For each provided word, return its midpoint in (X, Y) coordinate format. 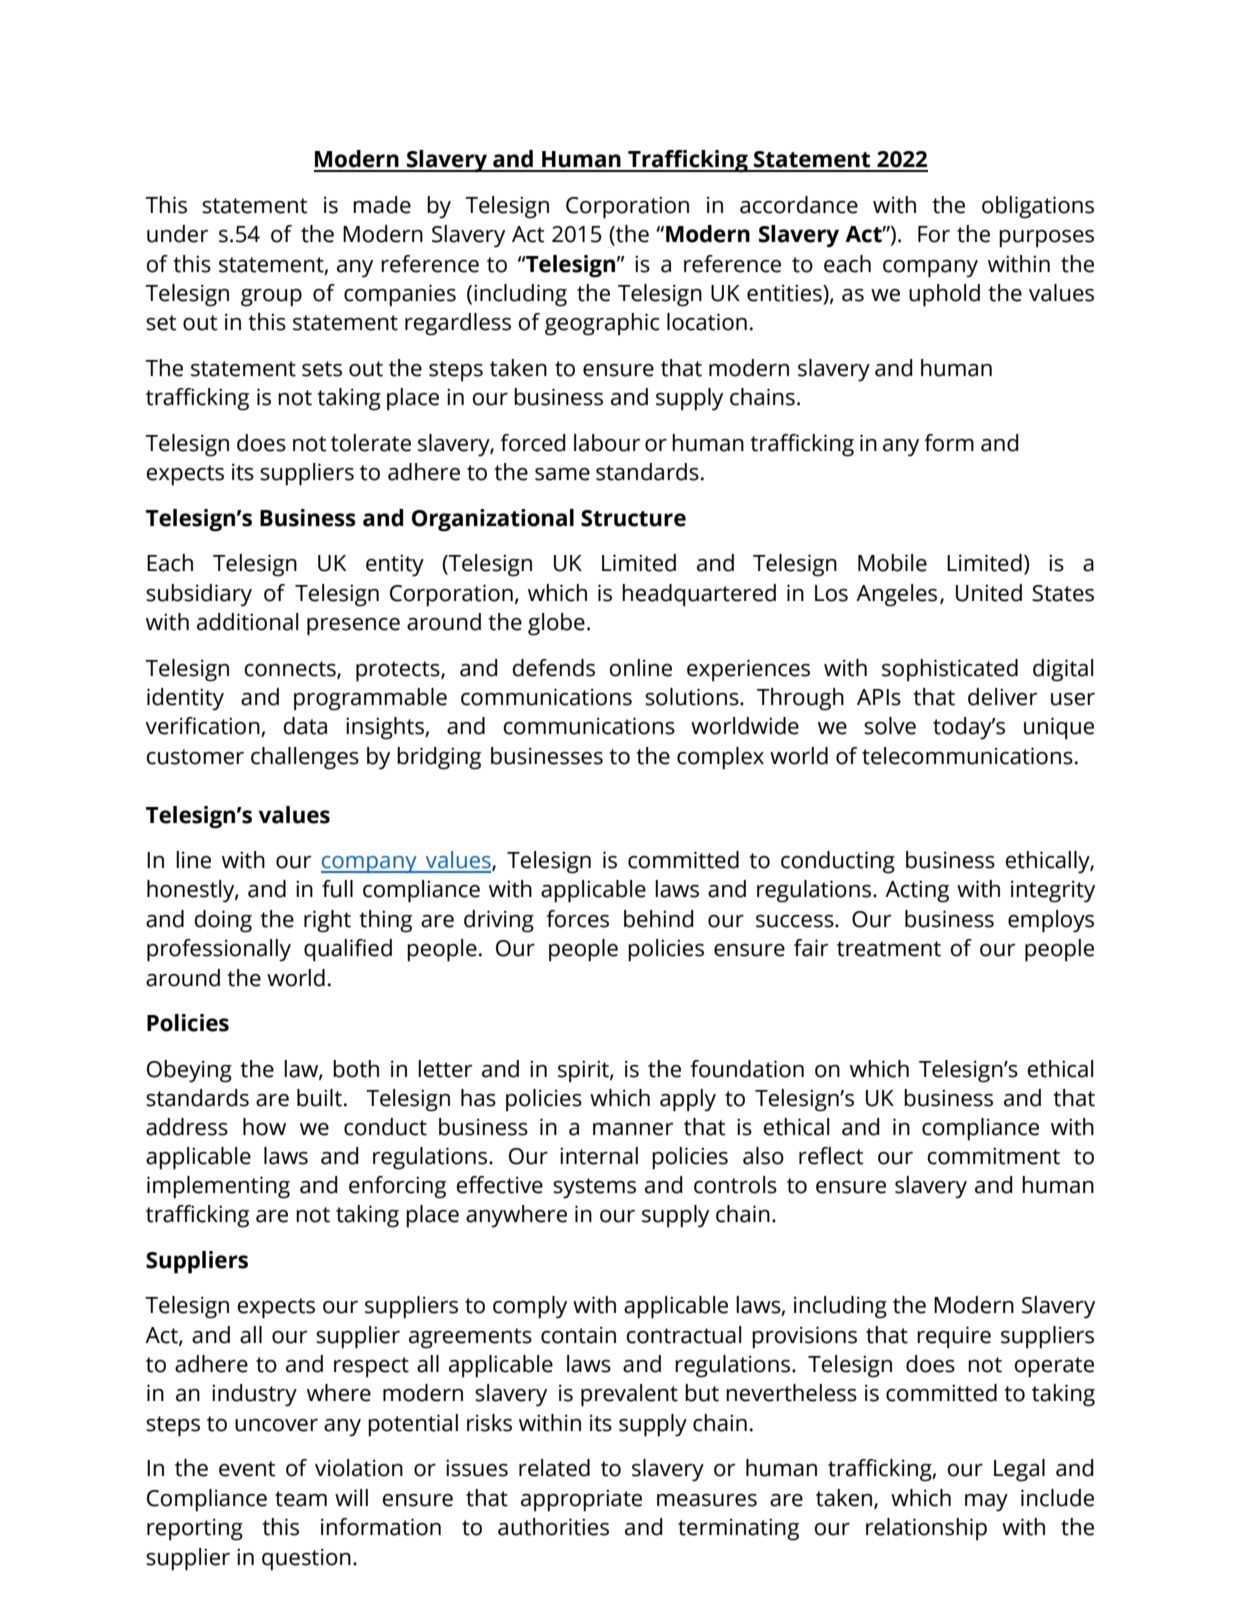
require (954, 1337)
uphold (944, 295)
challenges (305, 758)
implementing (218, 1187)
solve (890, 726)
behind (659, 919)
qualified (348, 950)
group (271, 298)
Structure (633, 518)
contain (578, 1335)
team (301, 1499)
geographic (602, 324)
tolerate (371, 443)
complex (720, 758)
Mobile (892, 563)
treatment (889, 949)
